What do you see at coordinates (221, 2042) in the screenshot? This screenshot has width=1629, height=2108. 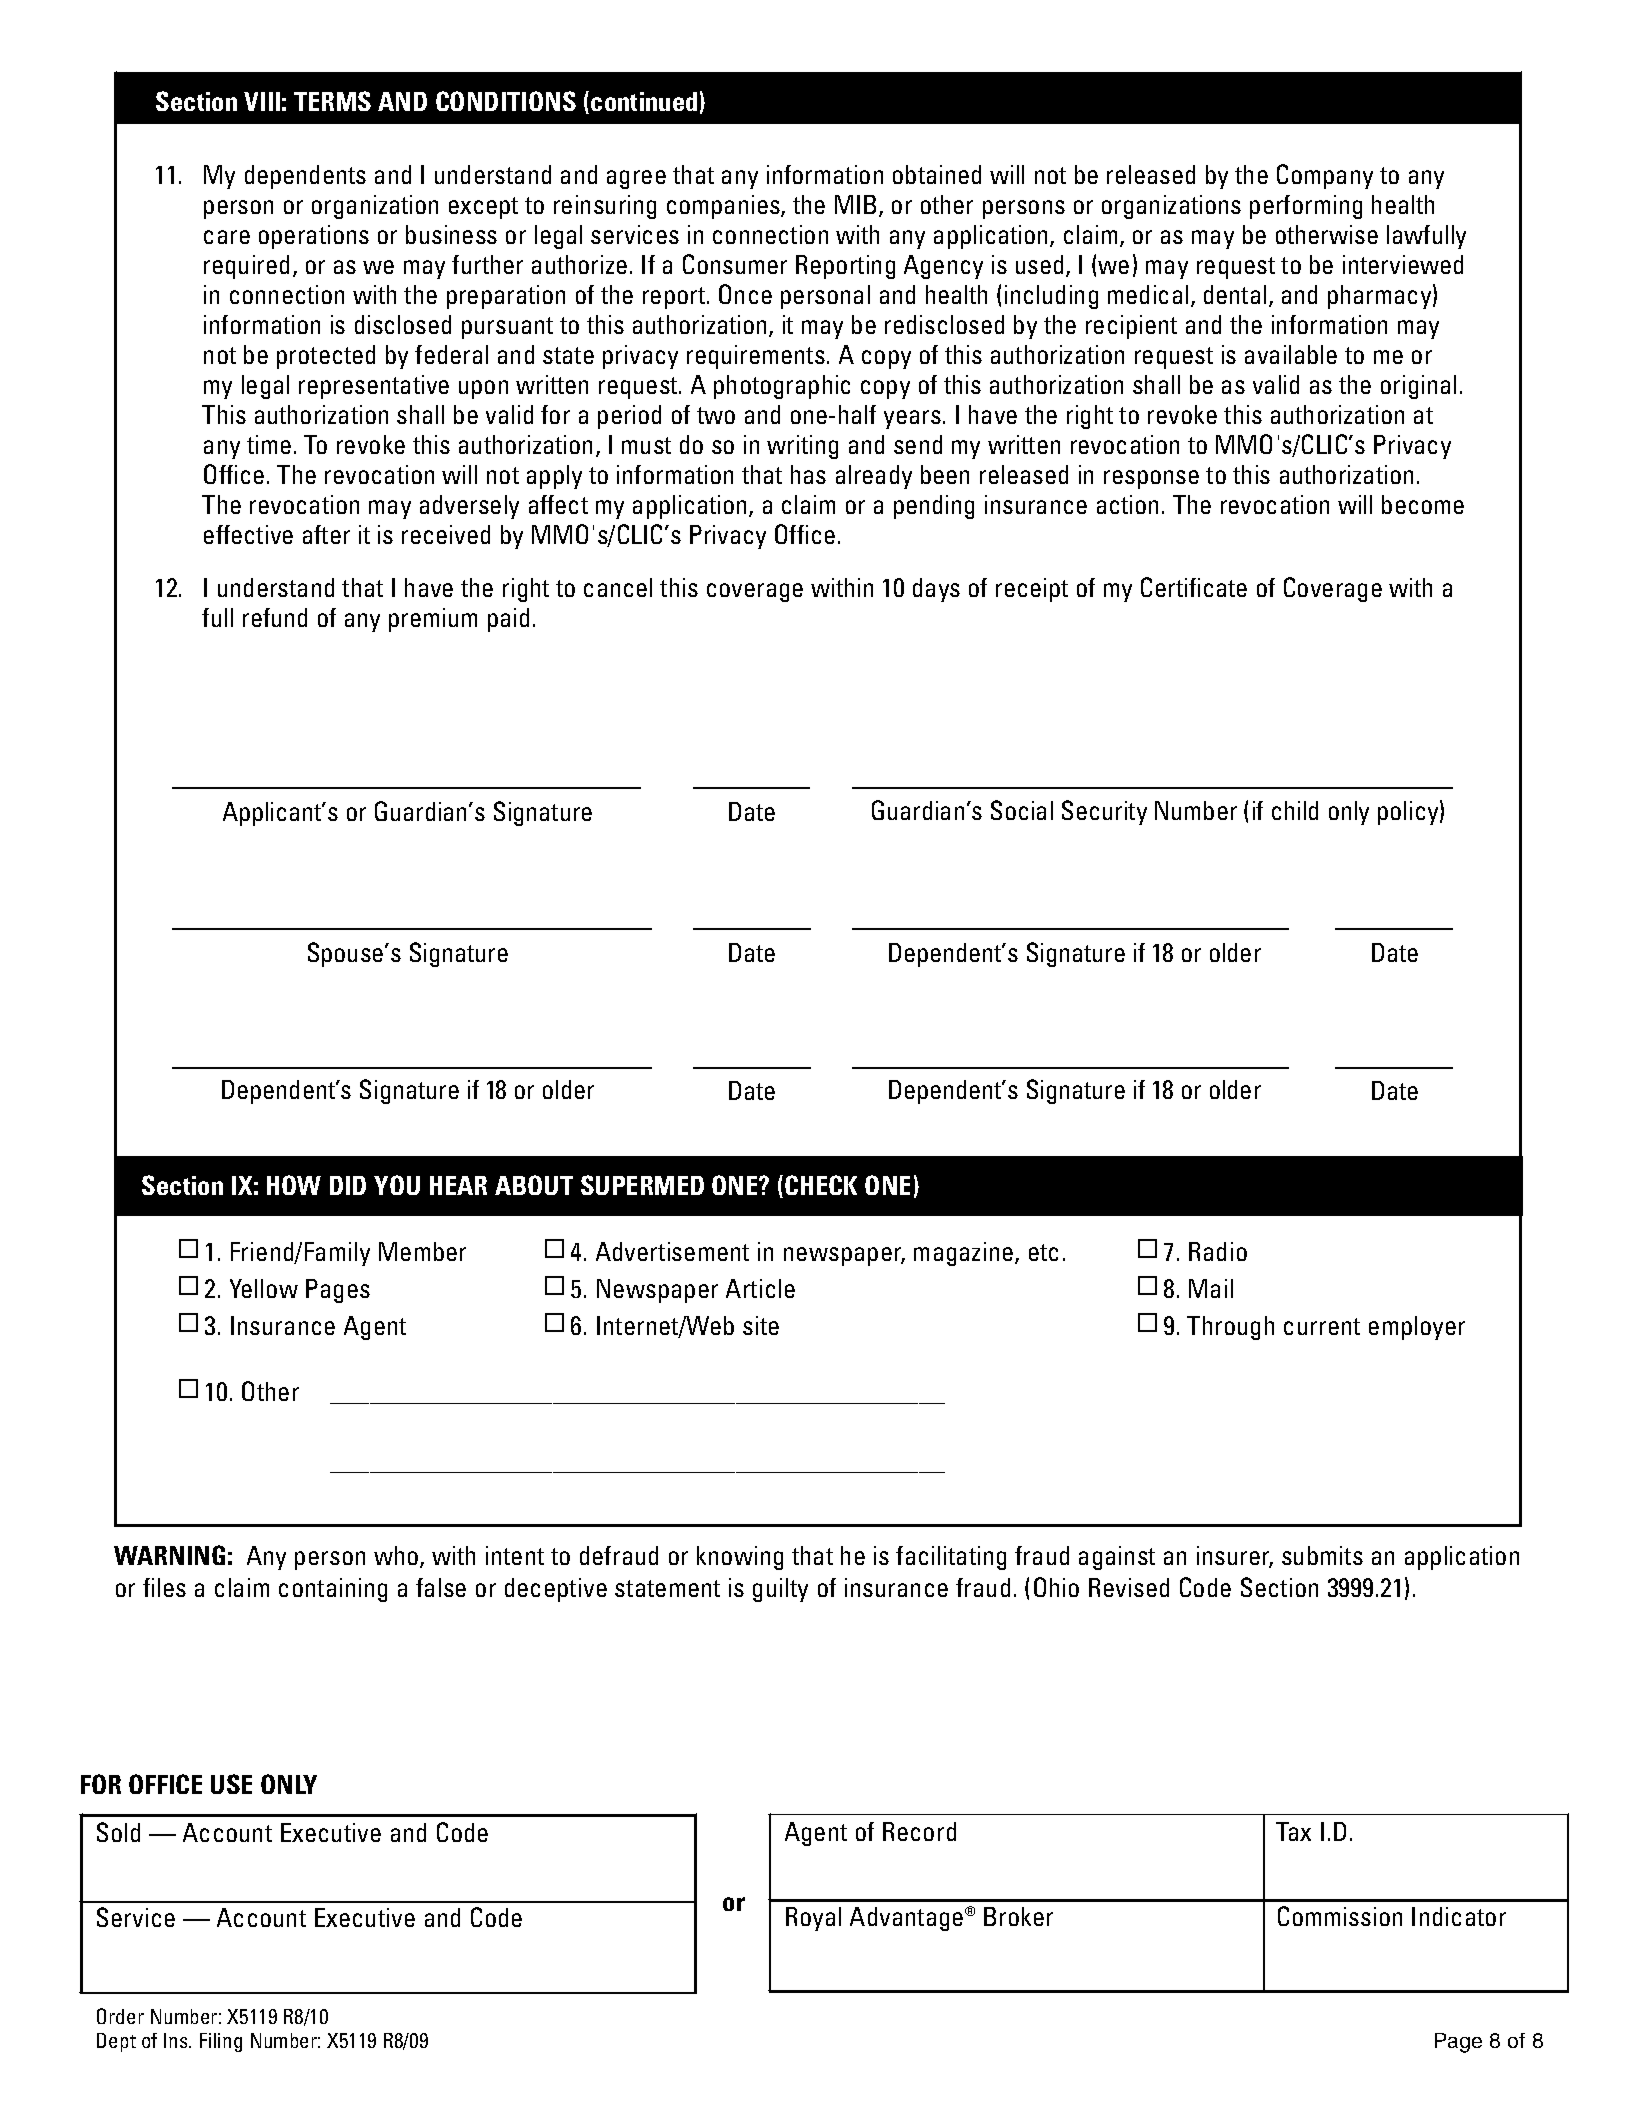 I see `Filing` at bounding box center [221, 2042].
